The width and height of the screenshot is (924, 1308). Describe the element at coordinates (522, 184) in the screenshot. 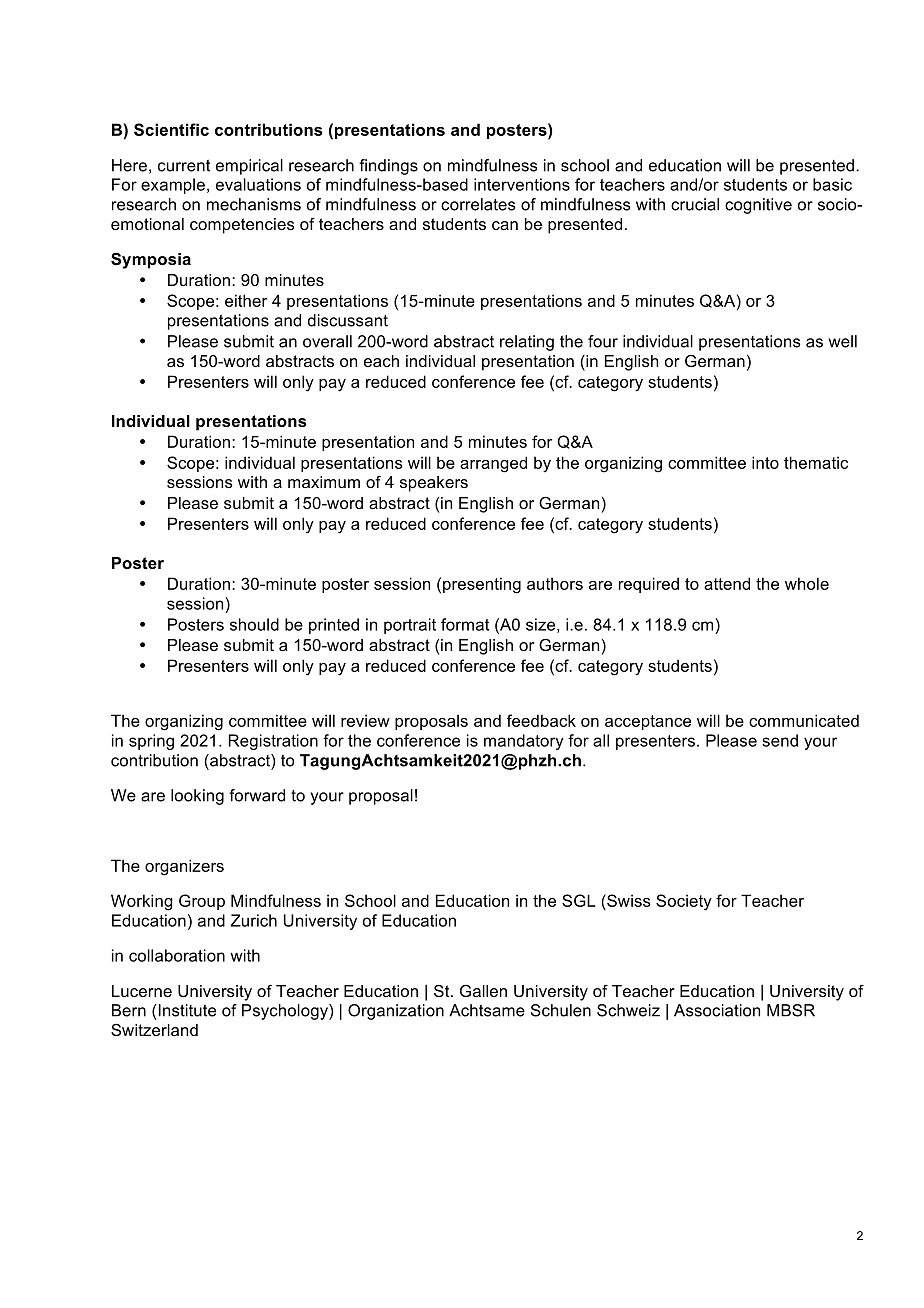

I see `interventions` at that location.
